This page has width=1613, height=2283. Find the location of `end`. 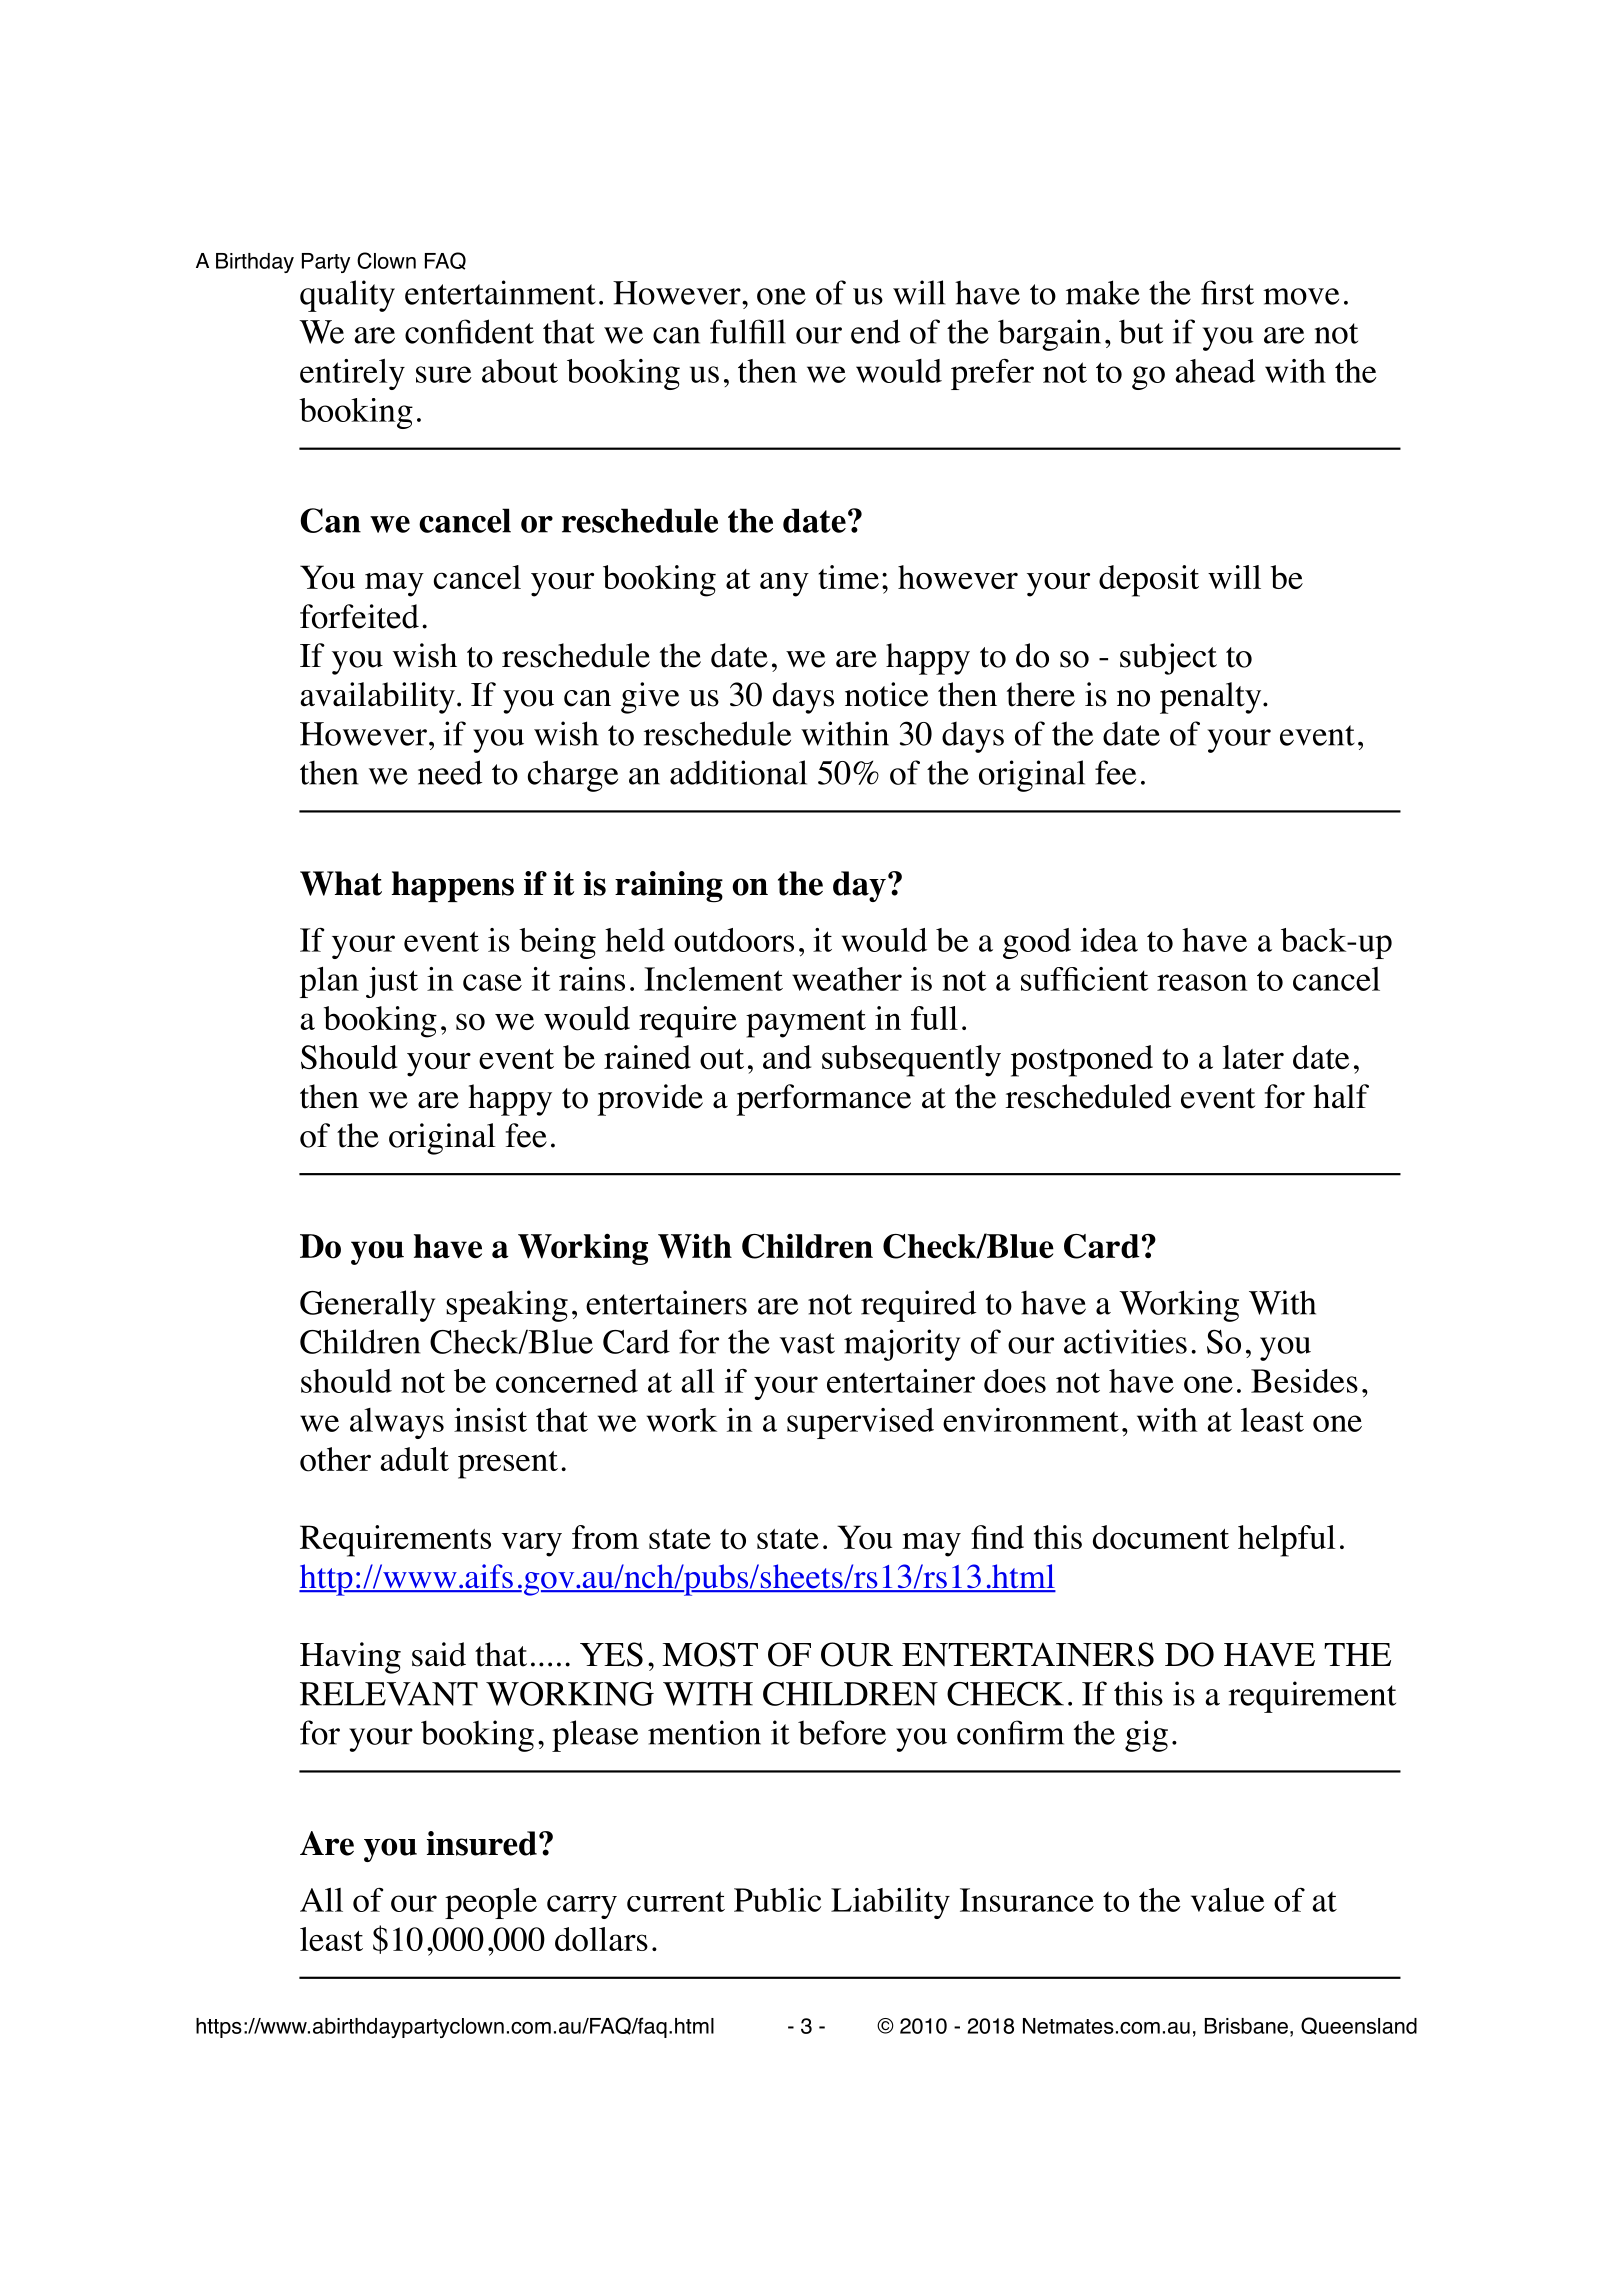

end is located at coordinates (875, 331).
